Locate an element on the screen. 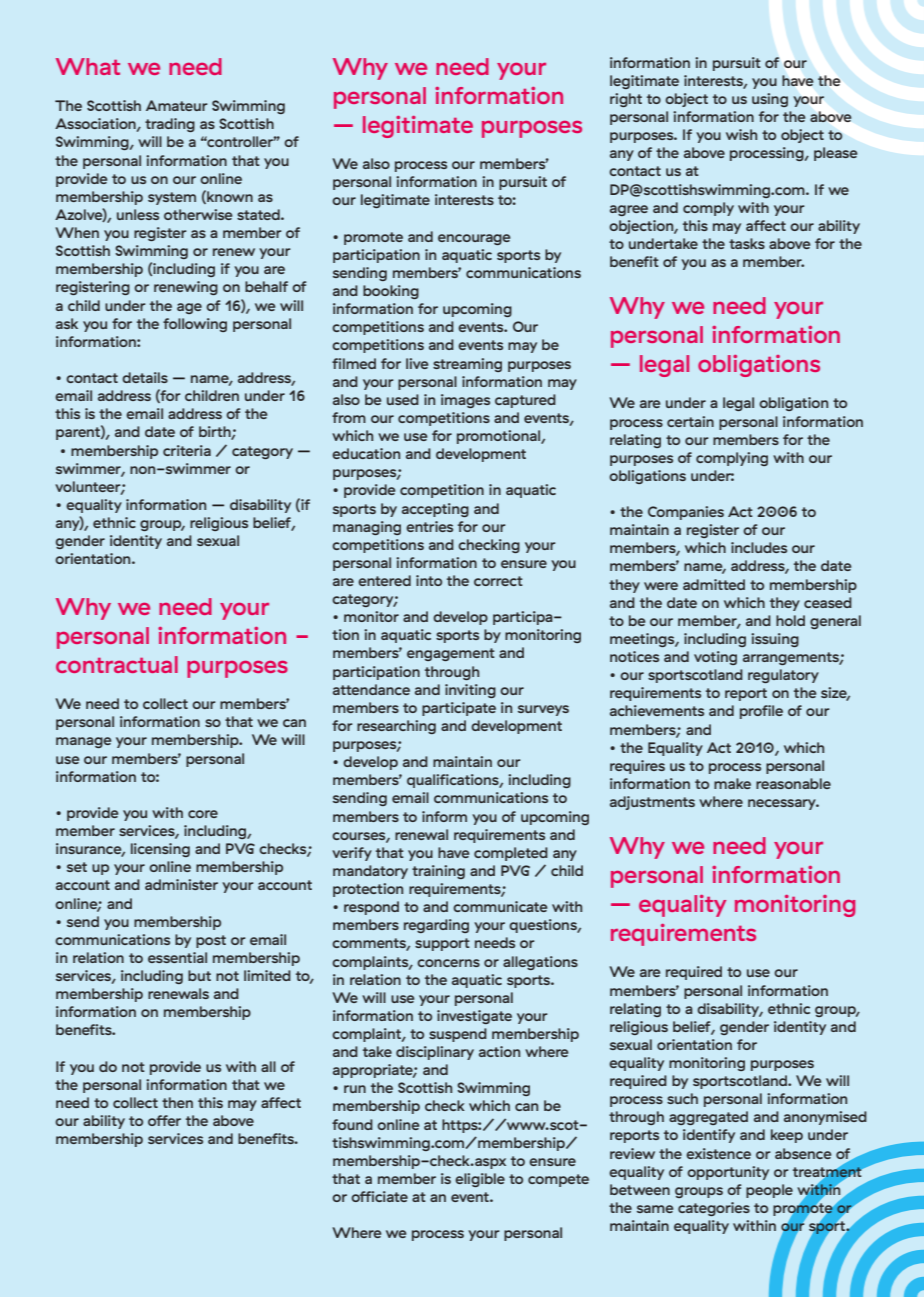 The image size is (924, 1297). right is located at coordinates (626, 100).
